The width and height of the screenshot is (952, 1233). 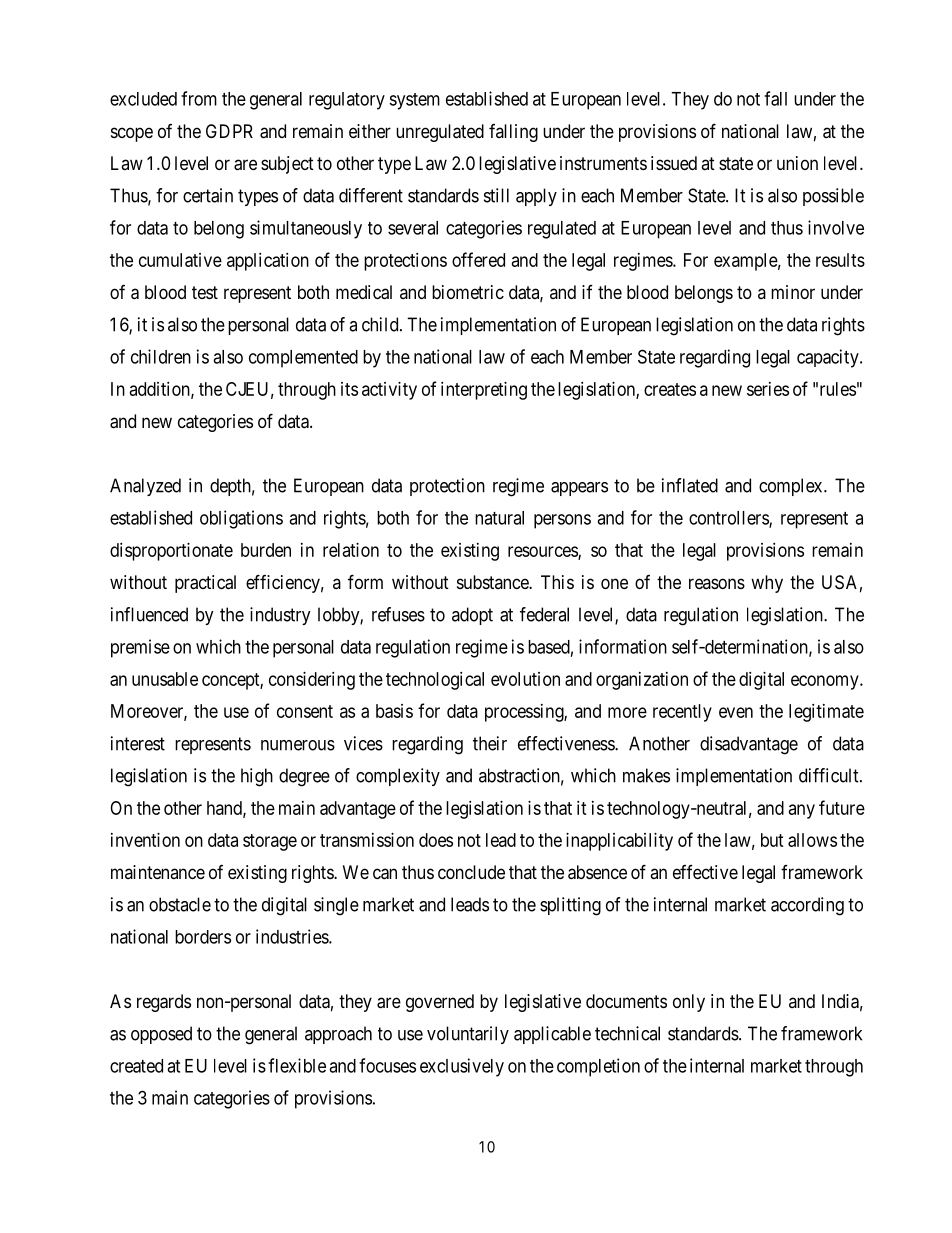 What do you see at coordinates (484, 391) in the screenshot?
I see `interpreting` at bounding box center [484, 391].
